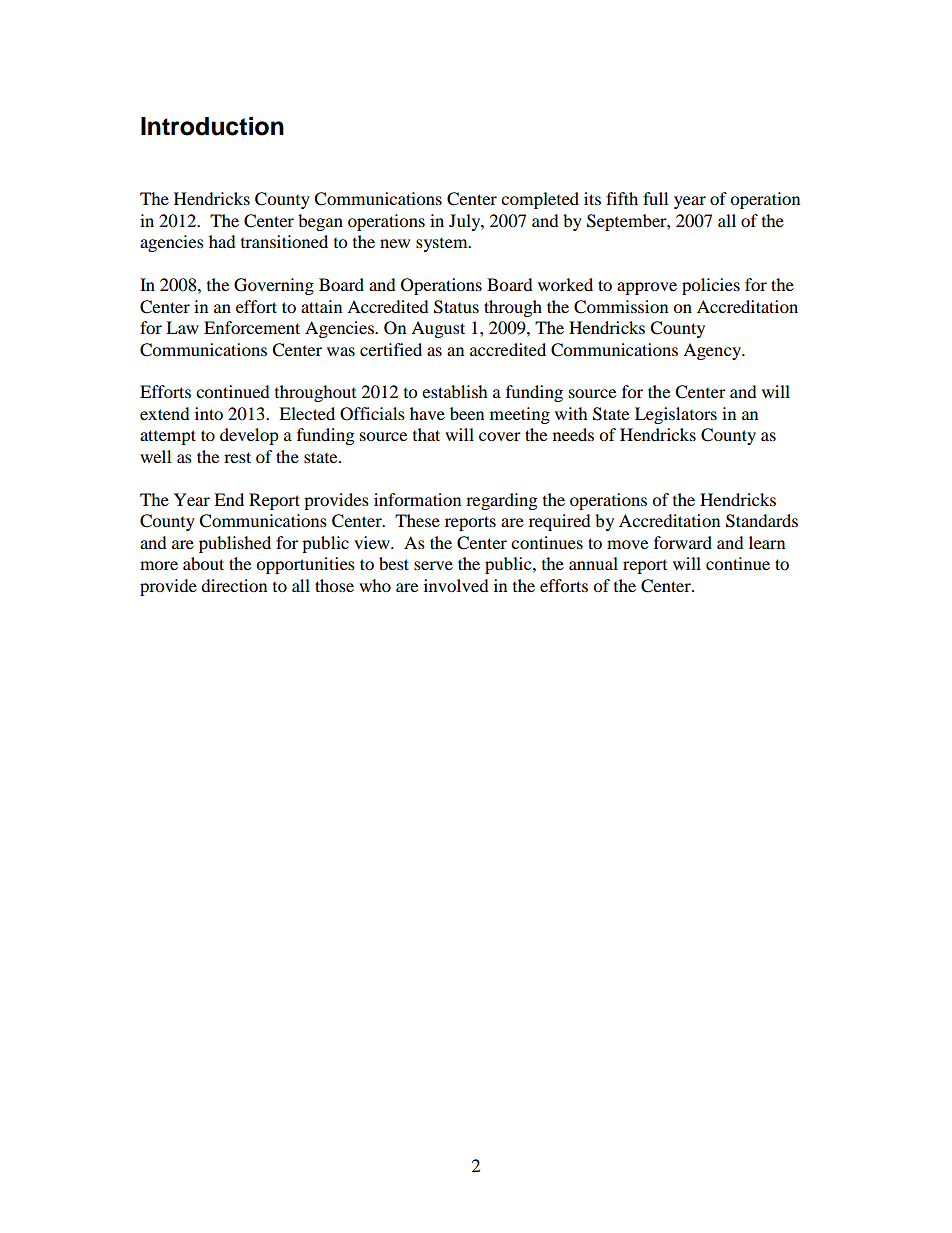 This image has width=952, height=1233. What do you see at coordinates (655, 198) in the image?
I see `full` at bounding box center [655, 198].
